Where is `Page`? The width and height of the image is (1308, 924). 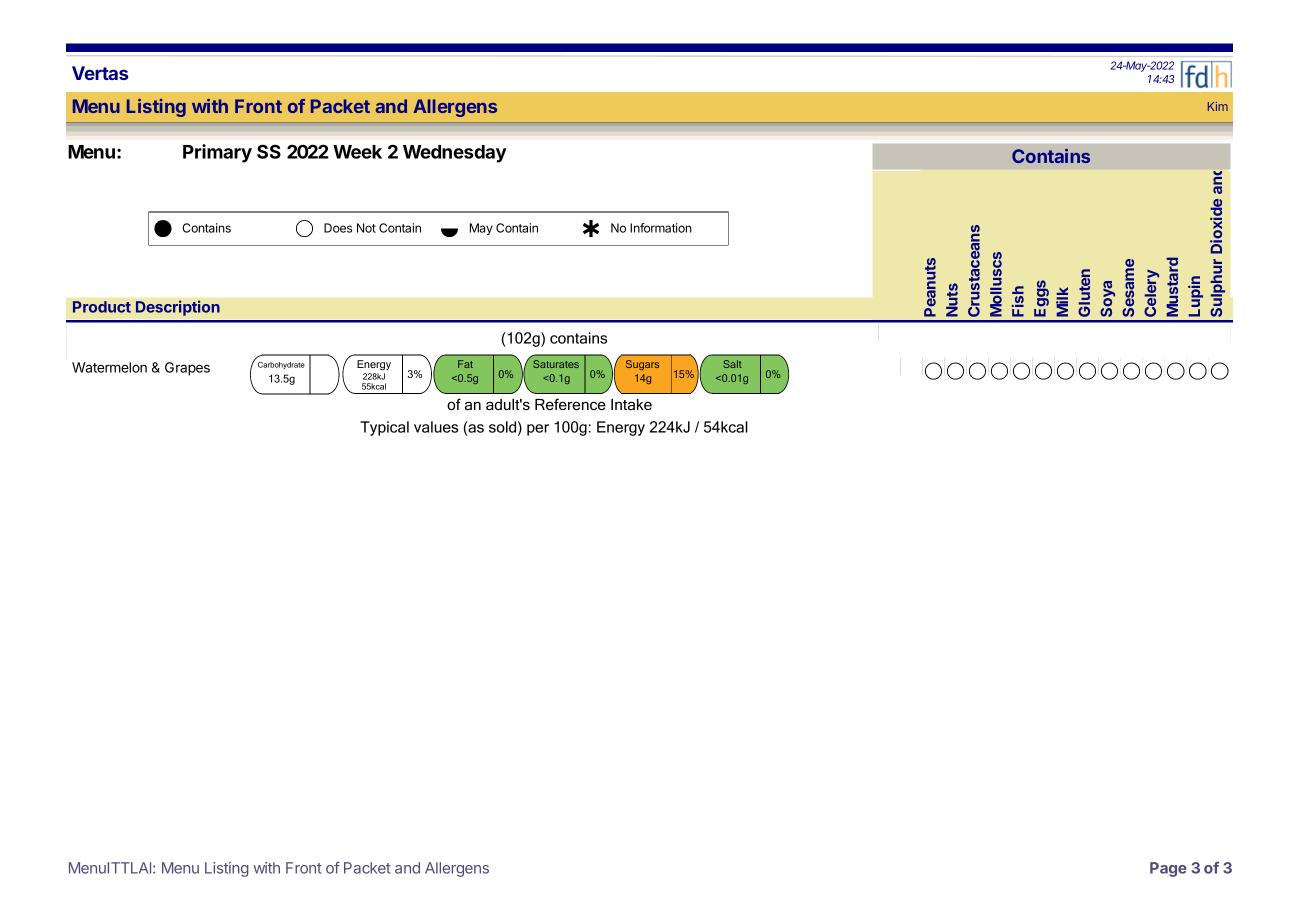
Page is located at coordinates (1168, 869).
